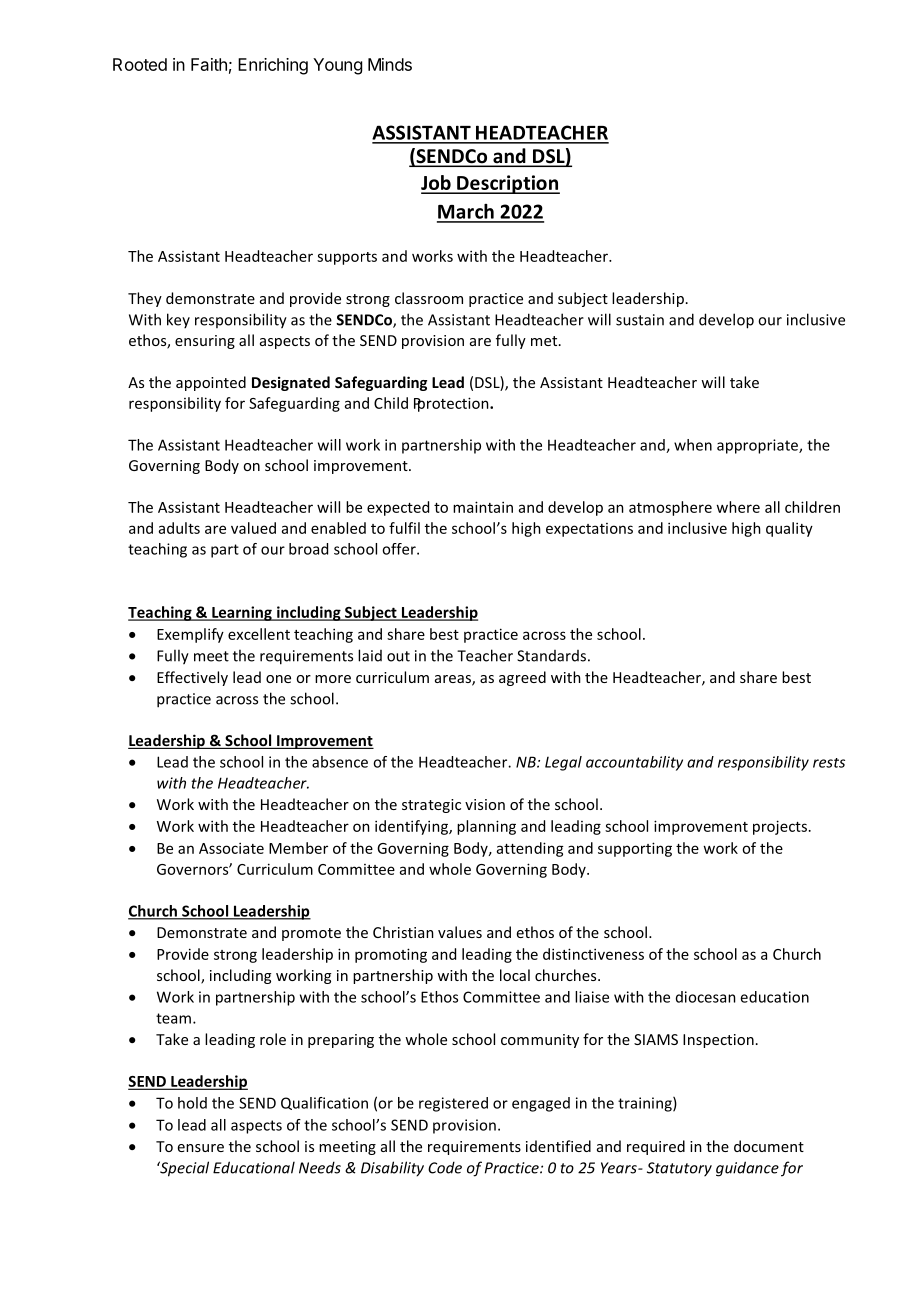 This document has width=924, height=1308. I want to click on Standards, so click(551, 656).
